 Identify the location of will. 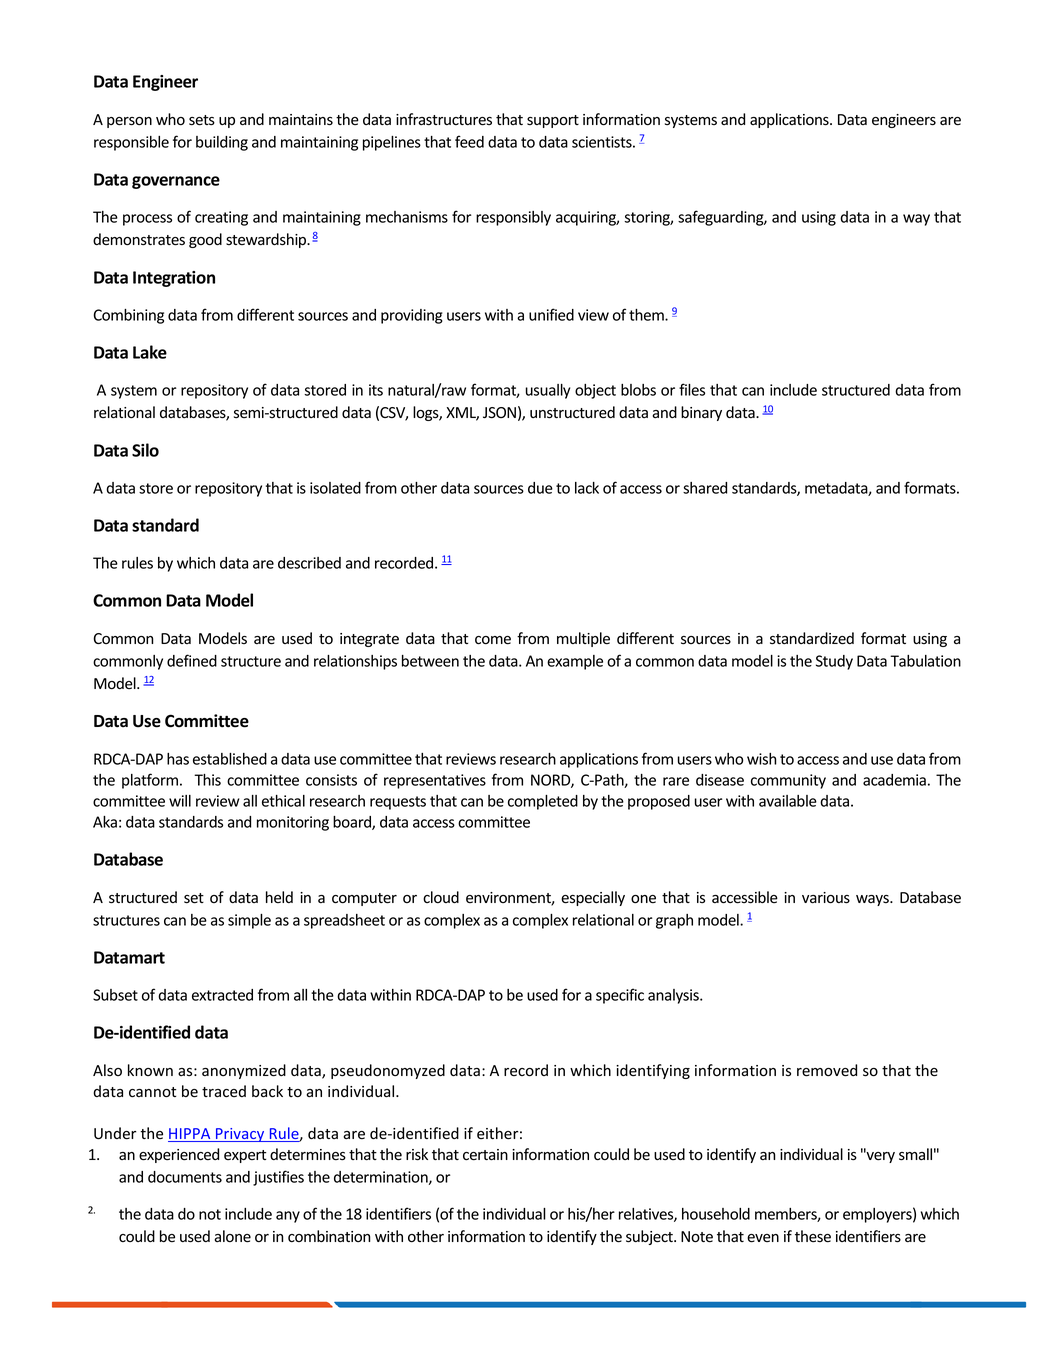
(180, 801).
